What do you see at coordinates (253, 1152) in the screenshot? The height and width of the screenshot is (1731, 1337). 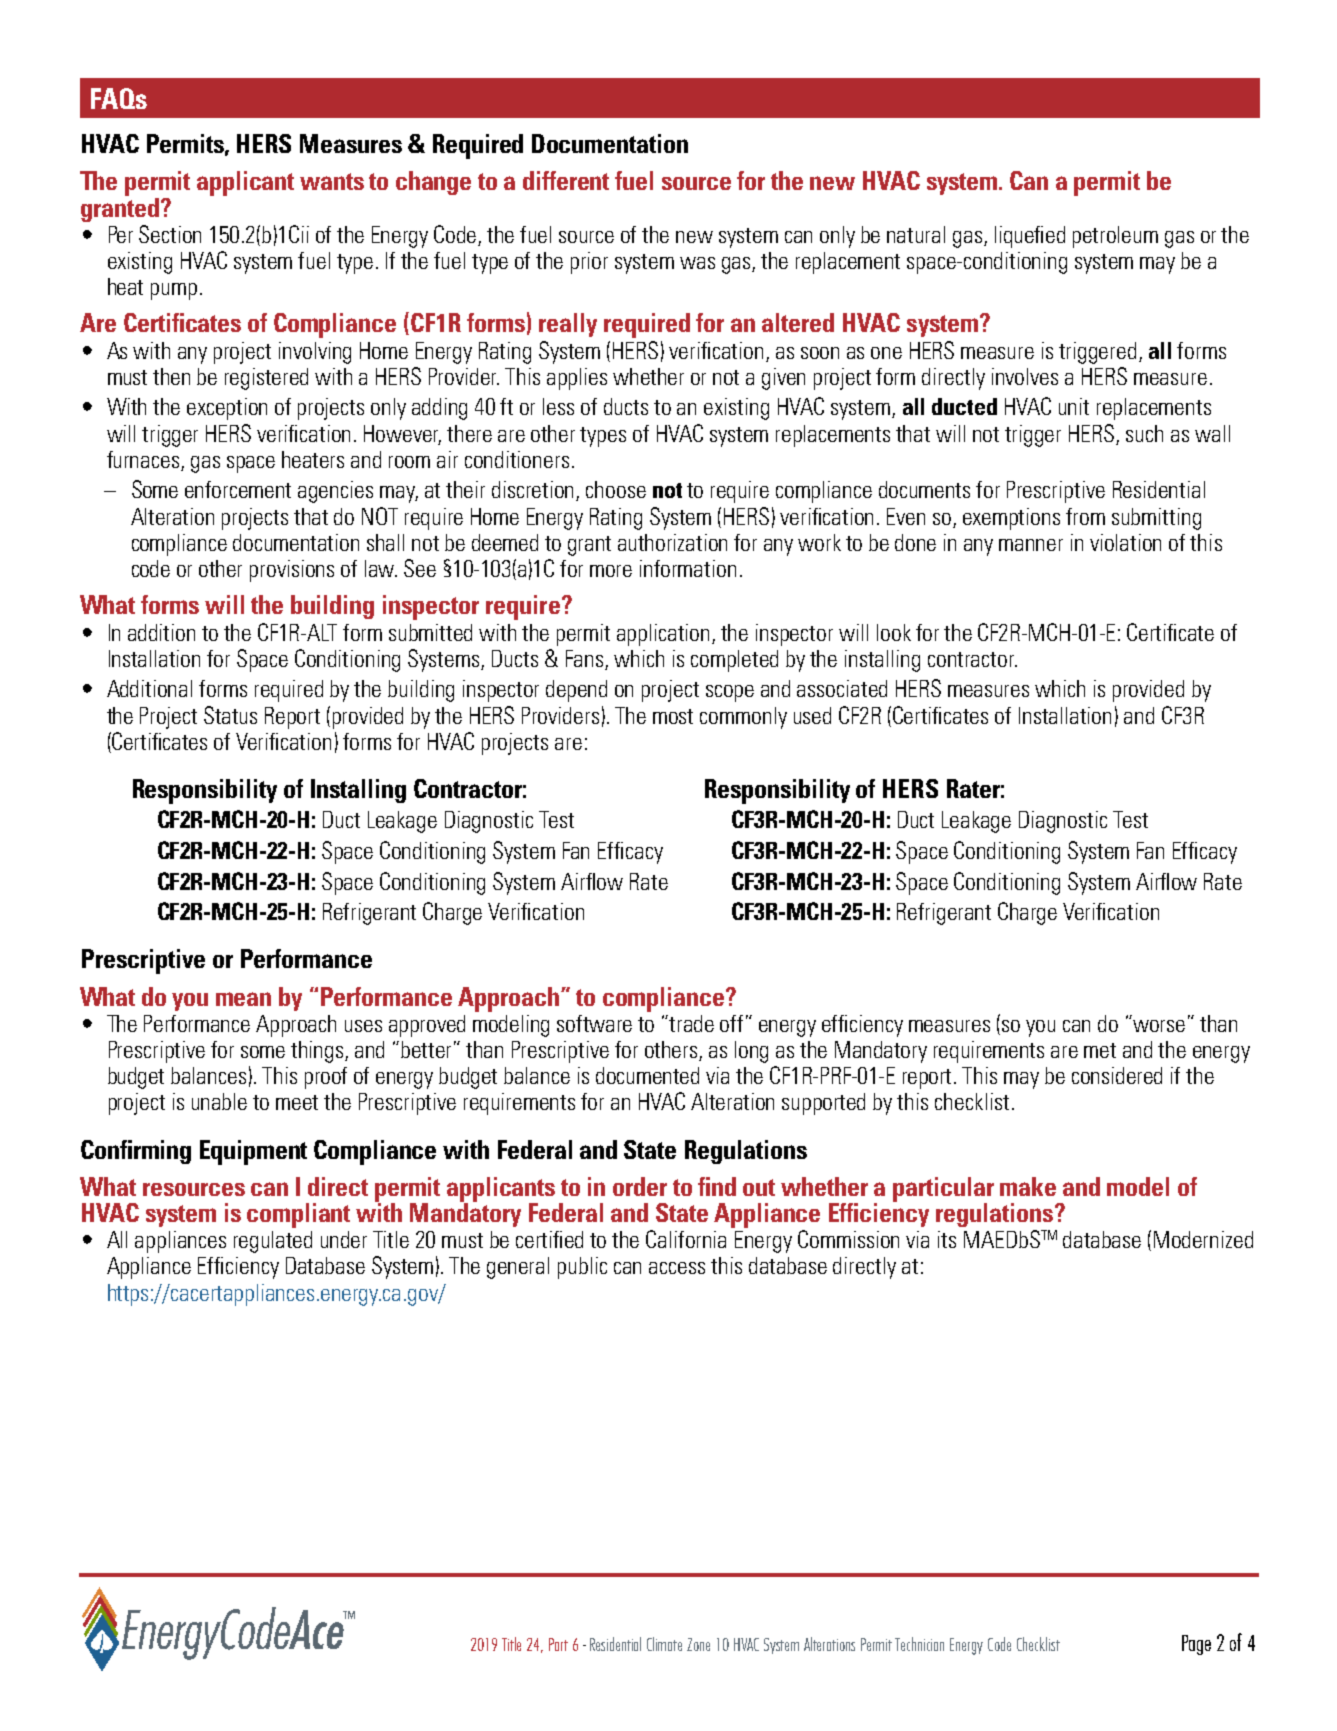 I see `Equipment` at bounding box center [253, 1152].
